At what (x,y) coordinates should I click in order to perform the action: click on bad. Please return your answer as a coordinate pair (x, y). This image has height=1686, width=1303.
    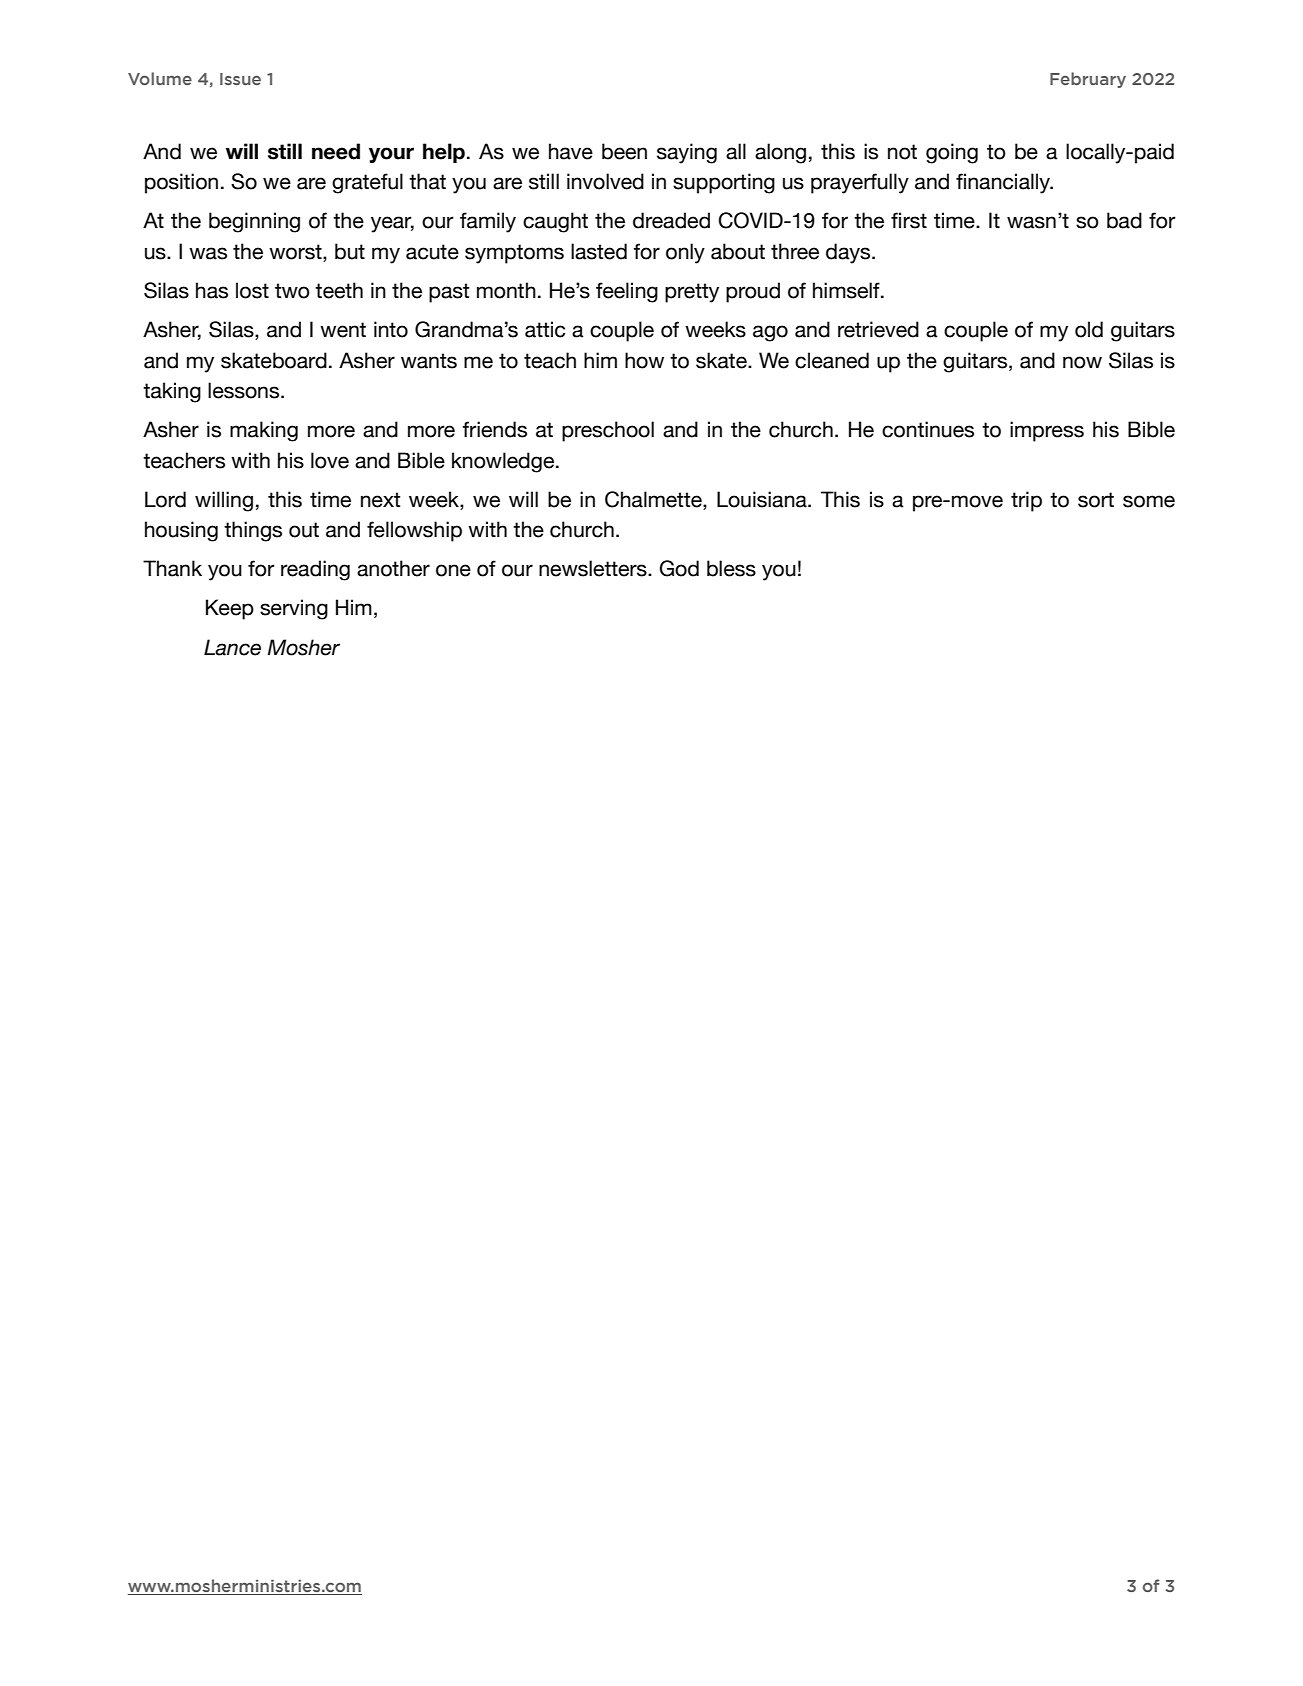
    Looking at the image, I should click on (1124, 220).
